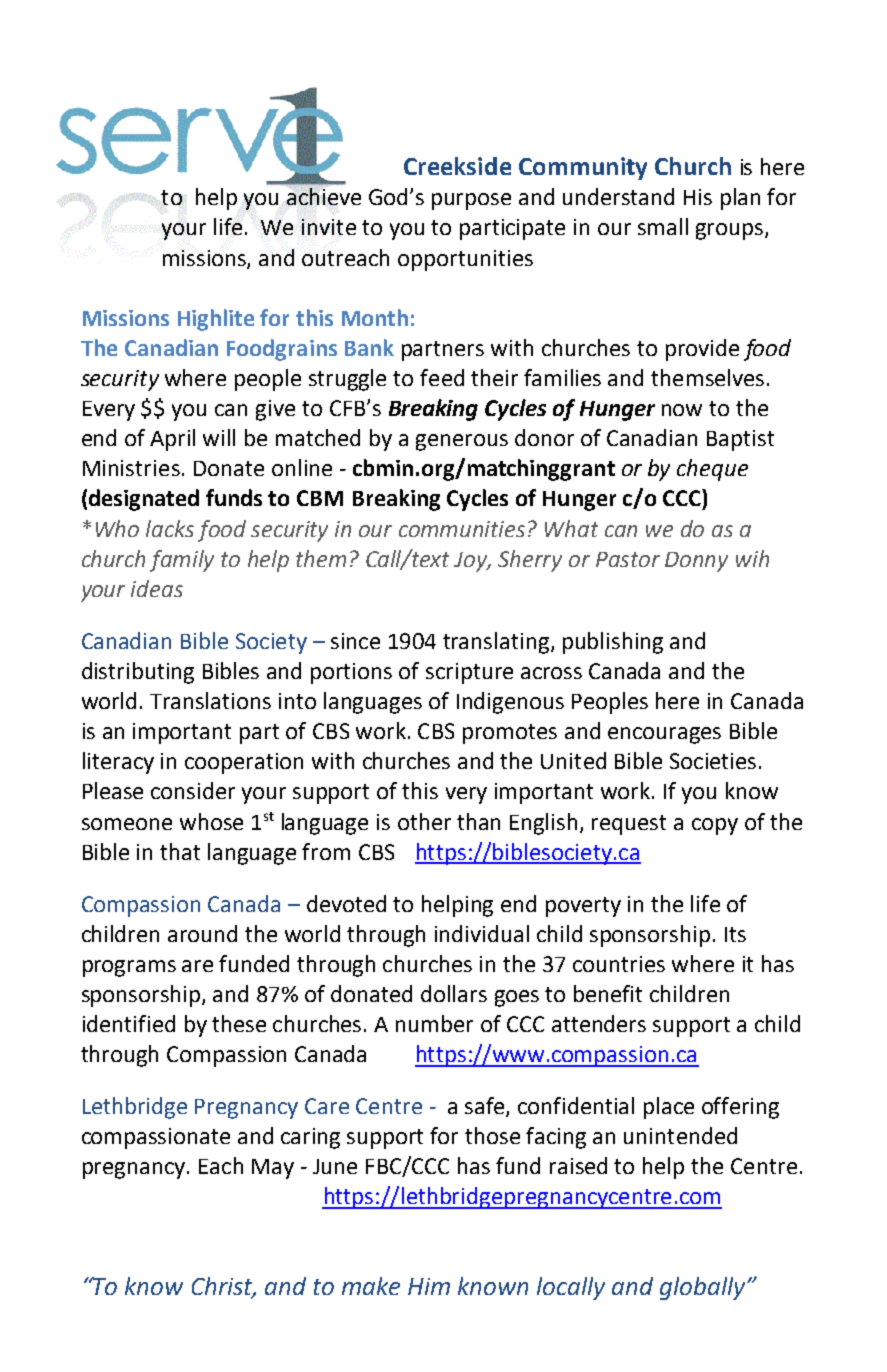 Image resolution: width=887 pixels, height=1372 pixels. What do you see at coordinates (663, 226) in the screenshot?
I see `small` at bounding box center [663, 226].
